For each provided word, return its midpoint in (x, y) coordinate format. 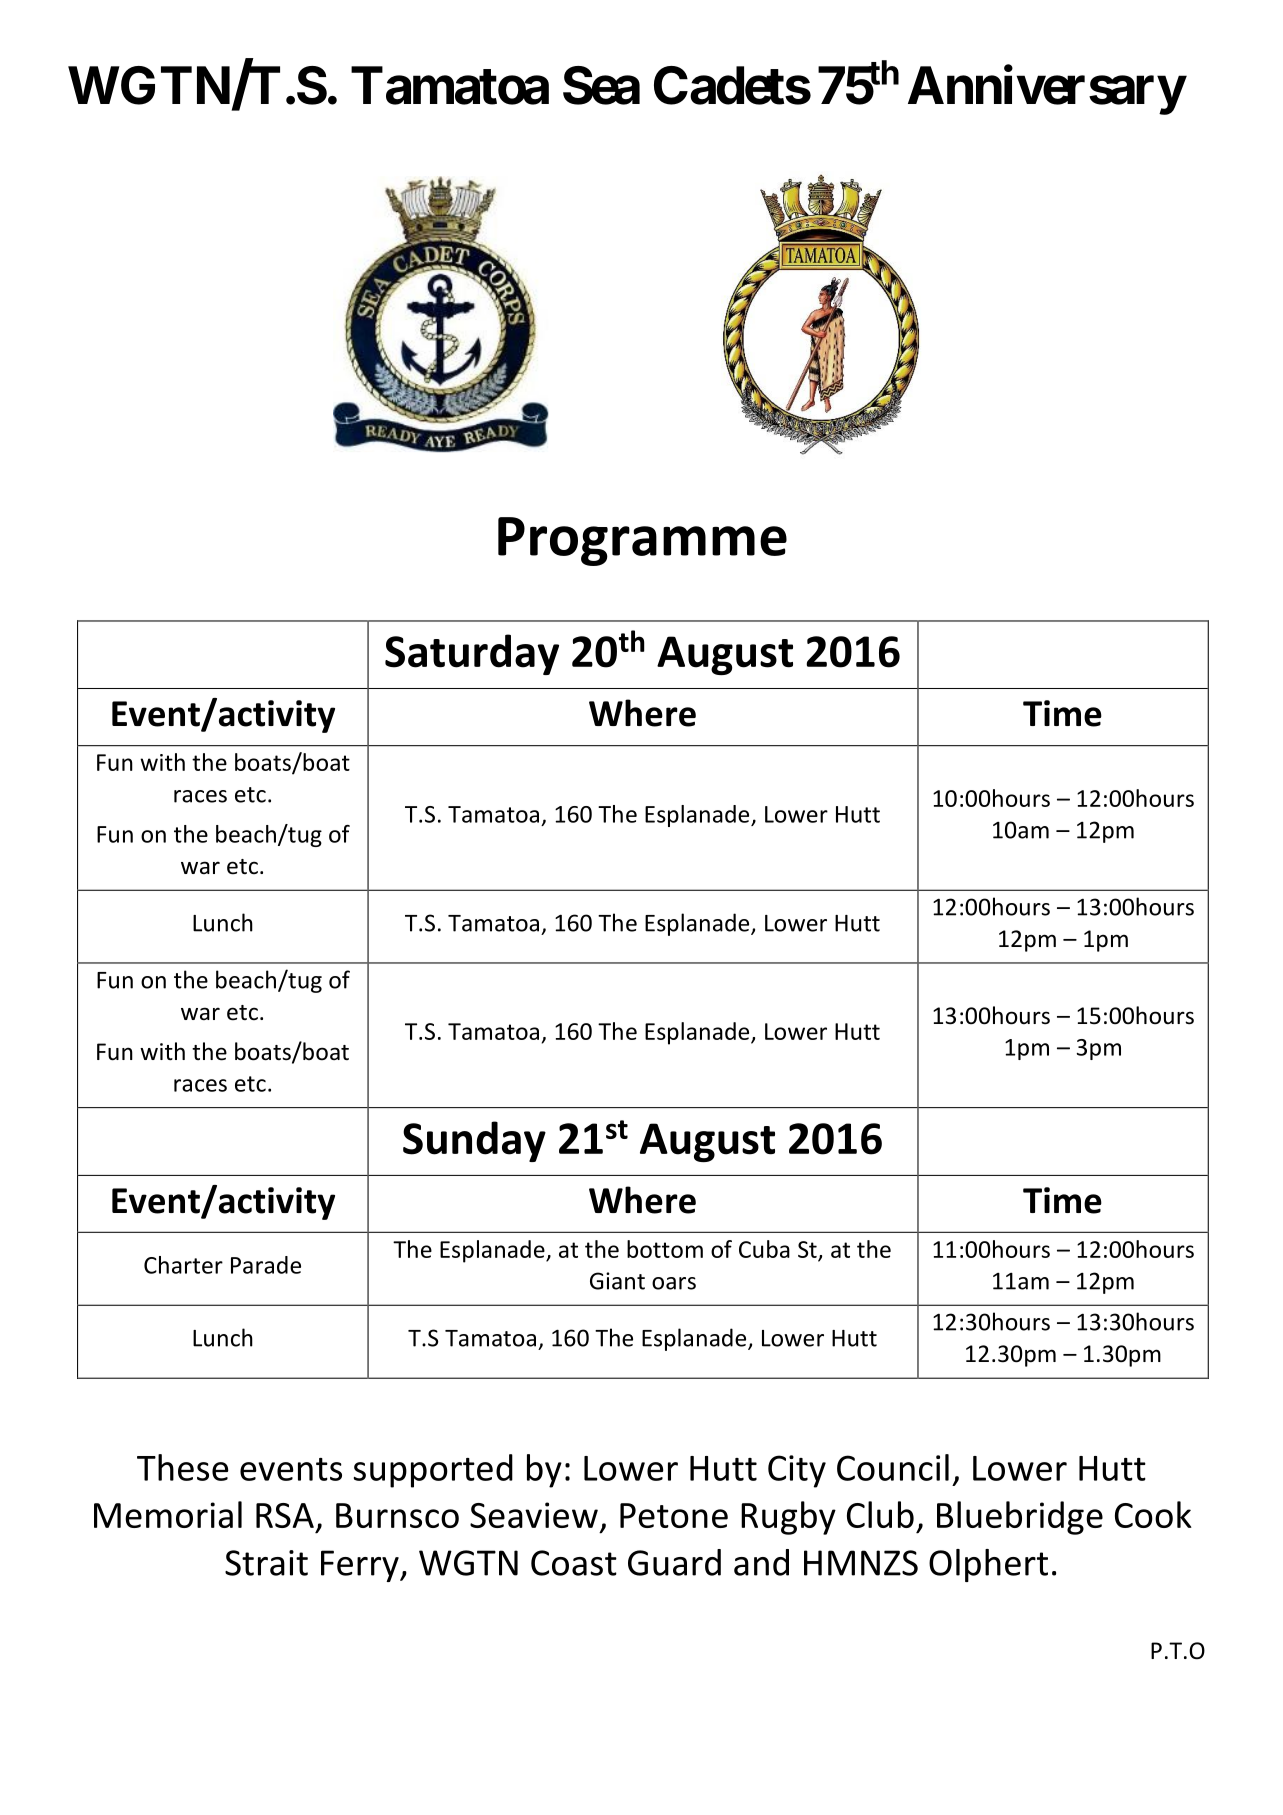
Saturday (472, 654)
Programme (642, 541)
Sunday (474, 1141)
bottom (665, 1249)
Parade (266, 1265)
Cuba (764, 1249)
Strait (266, 1563)
